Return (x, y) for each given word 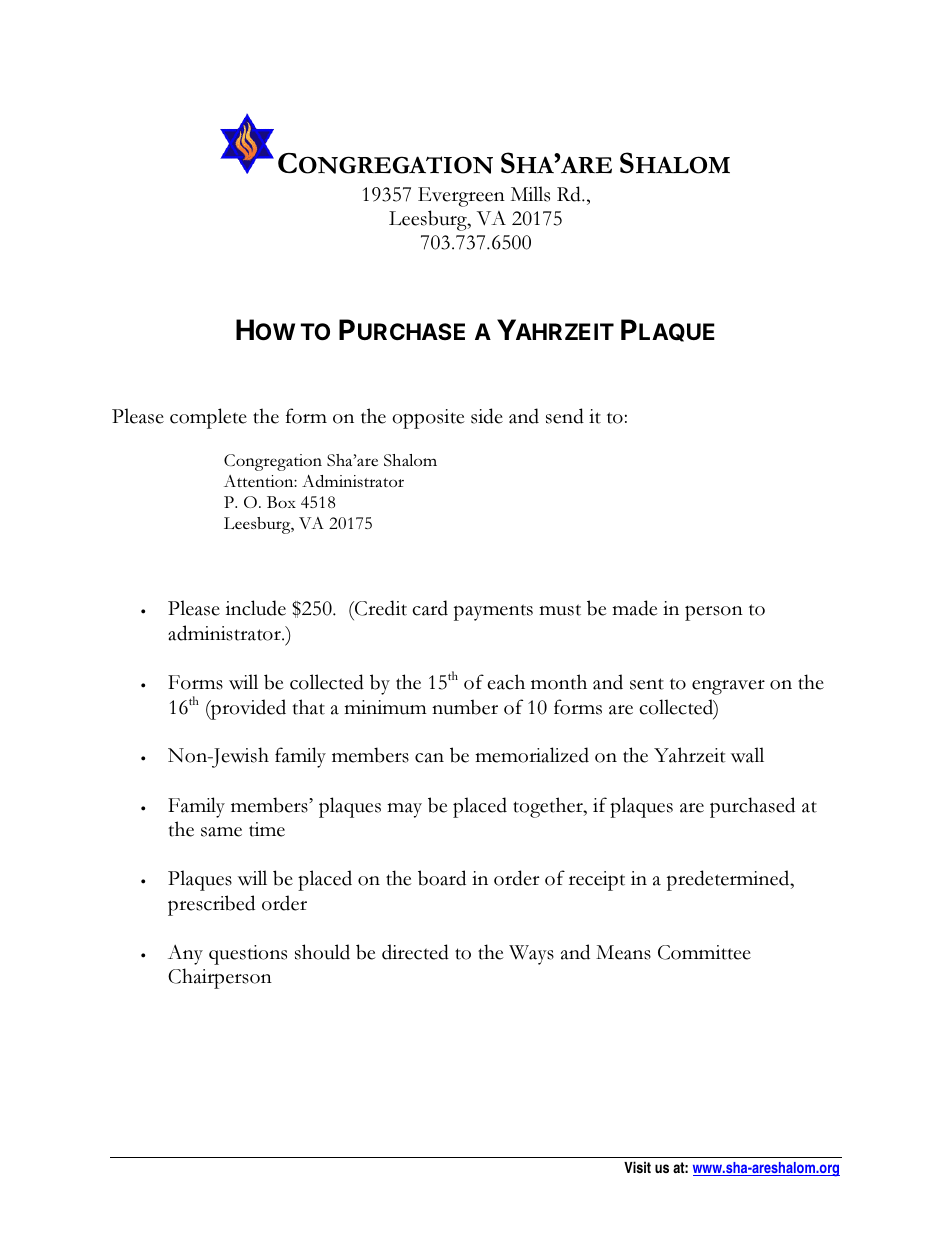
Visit (637, 1167)
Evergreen (461, 197)
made (635, 608)
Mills (530, 194)
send (565, 416)
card (430, 608)
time (267, 829)
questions (248, 955)
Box (281, 502)
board (442, 878)
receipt (597, 881)
